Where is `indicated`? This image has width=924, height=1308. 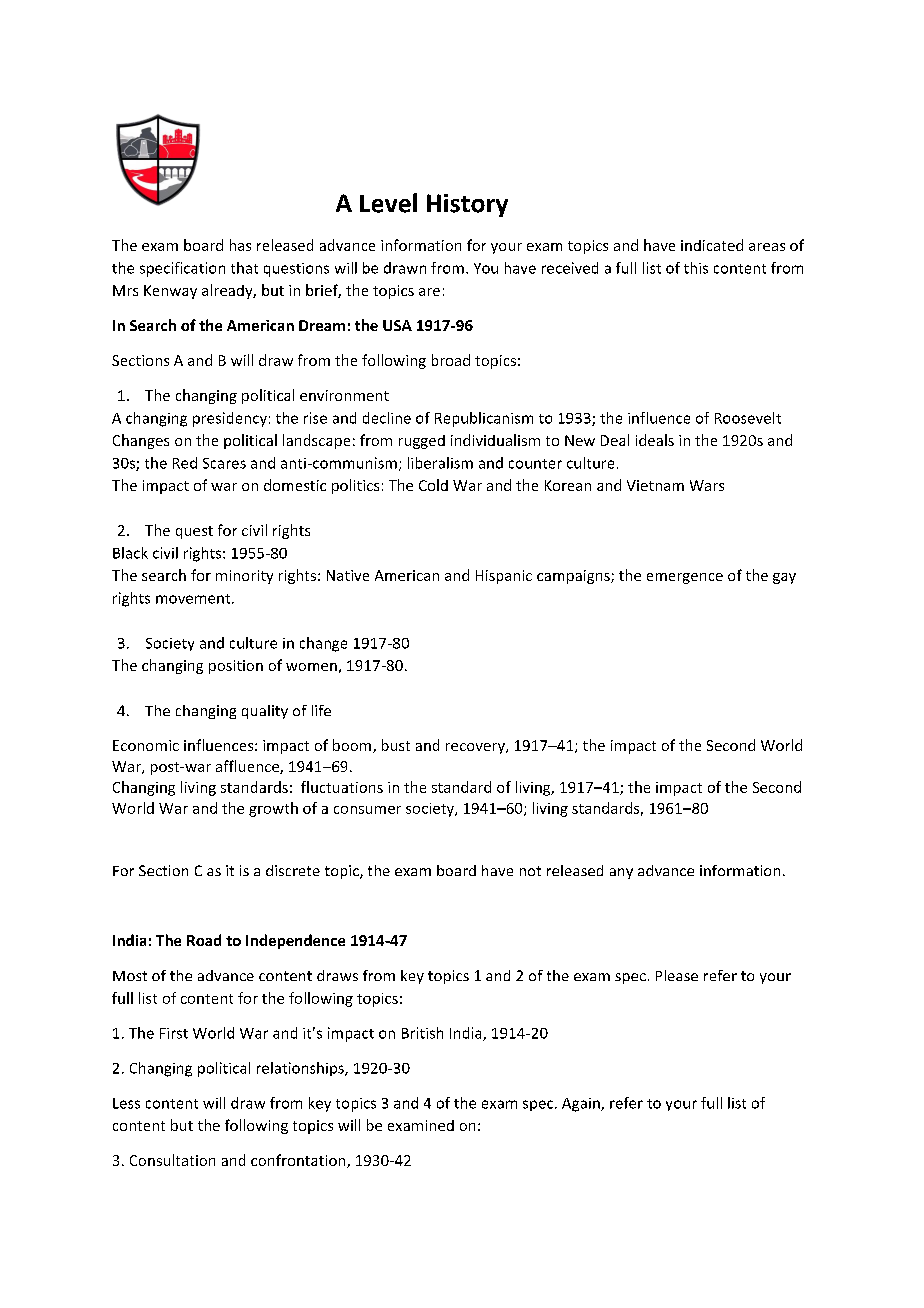 indicated is located at coordinates (712, 245).
